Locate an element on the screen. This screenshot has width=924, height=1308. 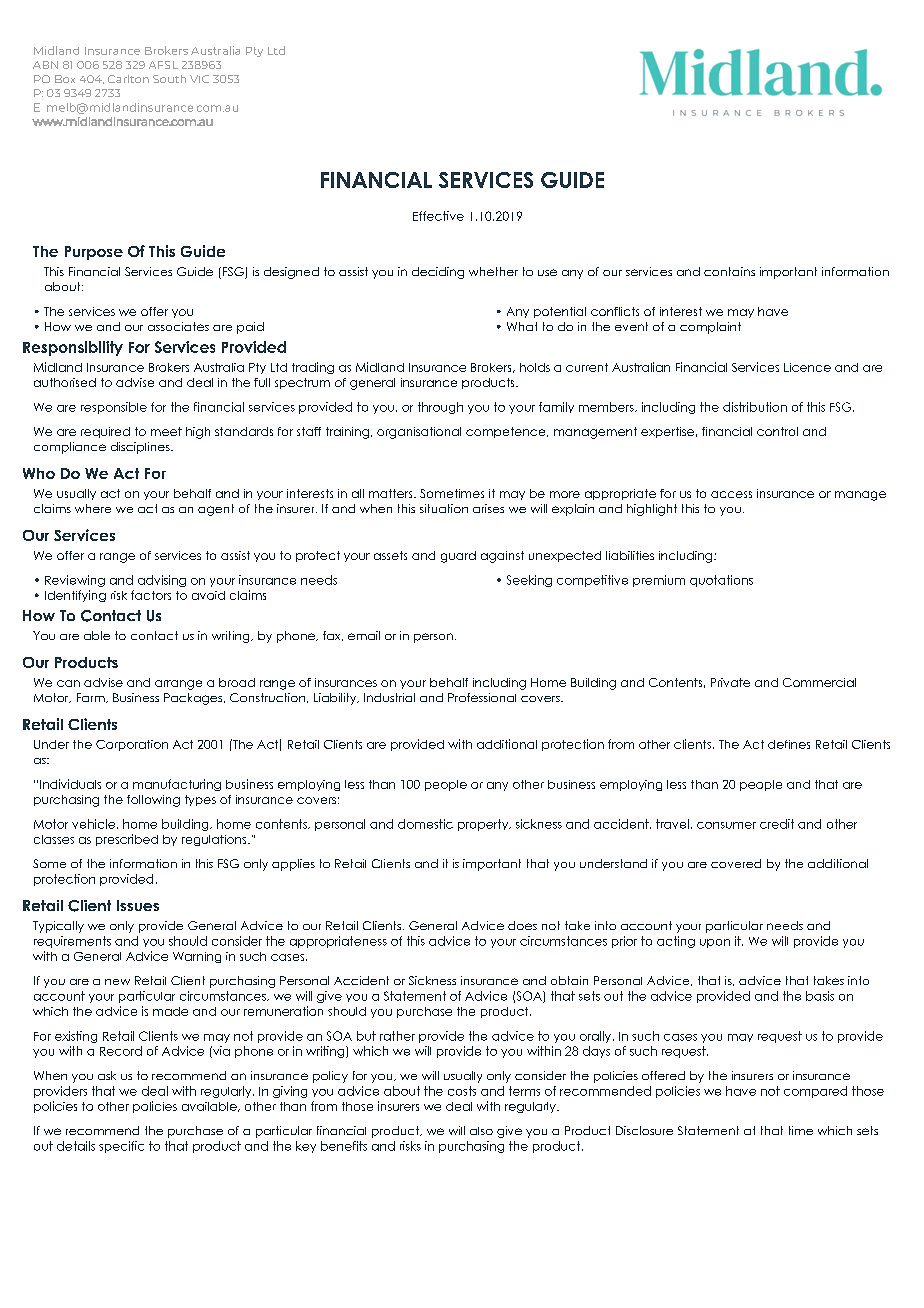
Carlton is located at coordinates (128, 79).
